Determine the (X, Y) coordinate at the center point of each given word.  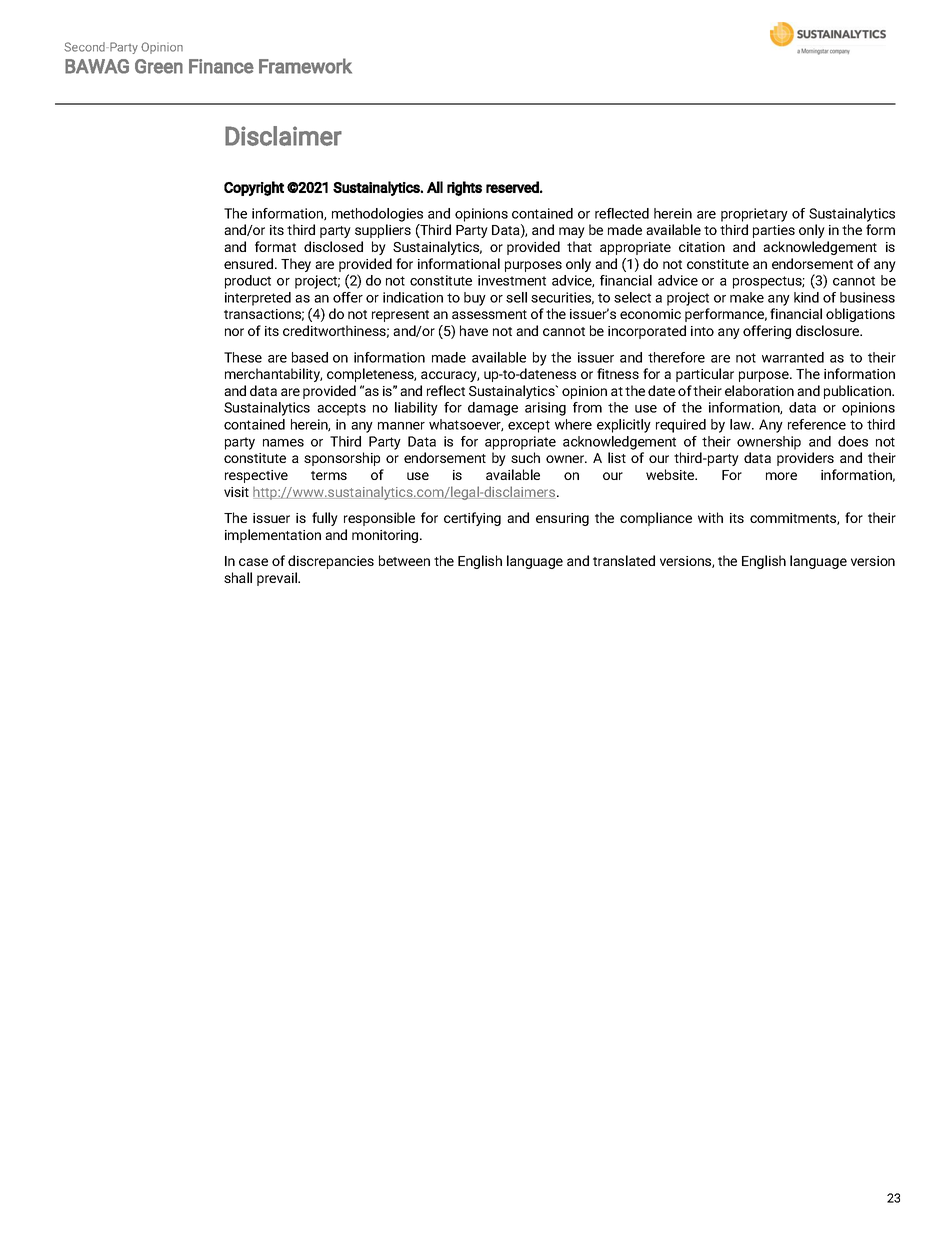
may (572, 232)
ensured (250, 263)
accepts (341, 409)
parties (774, 231)
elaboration (759, 390)
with (710, 517)
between (404, 560)
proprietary (754, 215)
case (253, 562)
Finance (221, 66)
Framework (305, 66)
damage (493, 409)
